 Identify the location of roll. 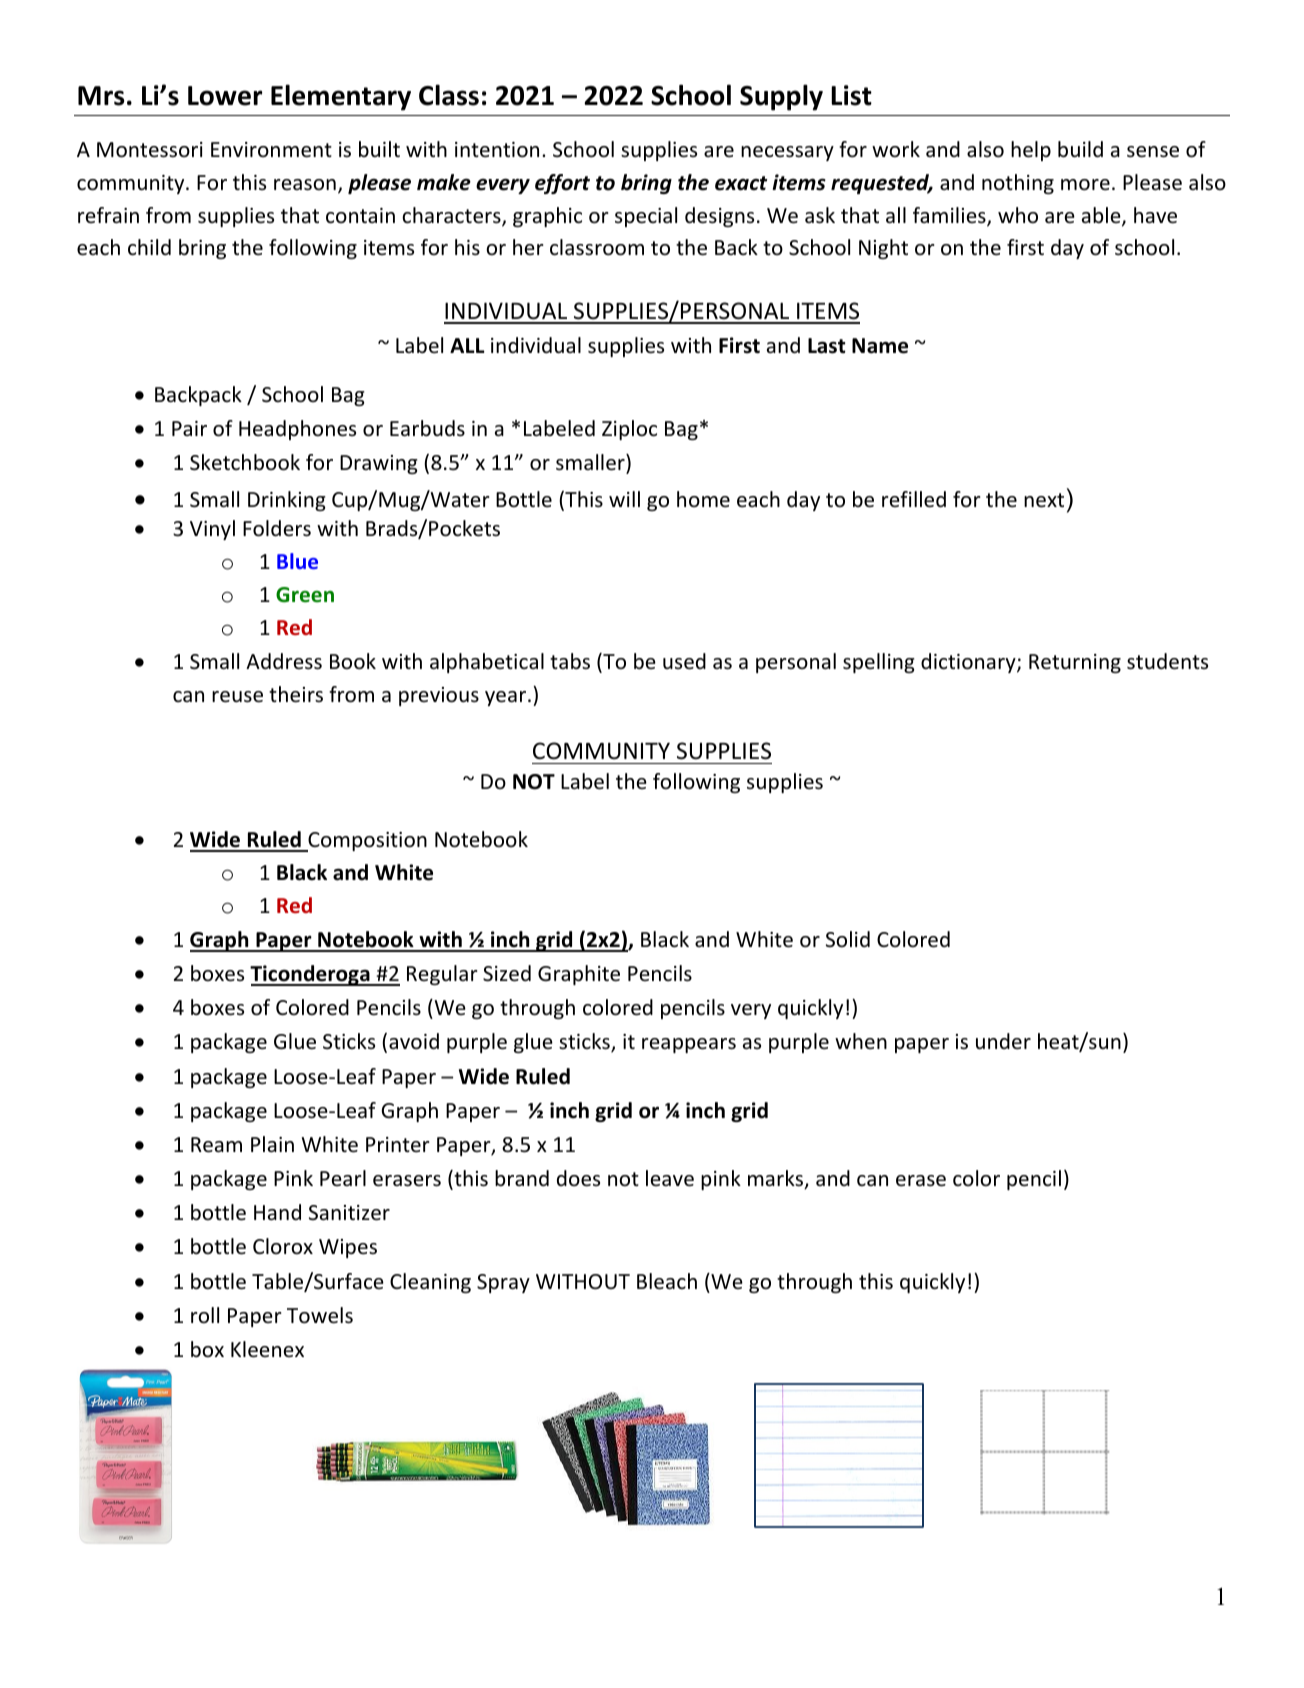
(205, 1315).
